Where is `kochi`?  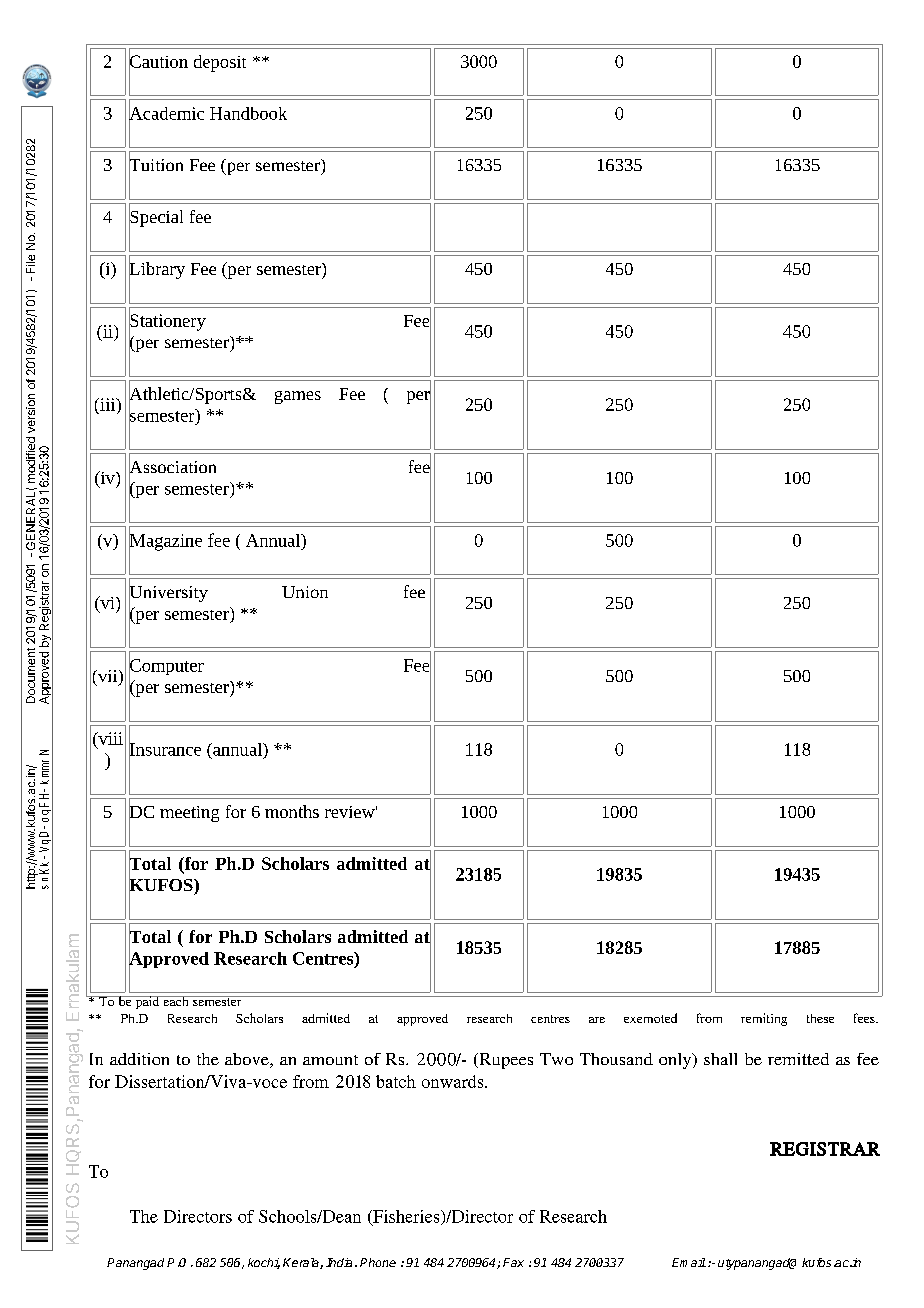 kochi is located at coordinates (264, 1263).
